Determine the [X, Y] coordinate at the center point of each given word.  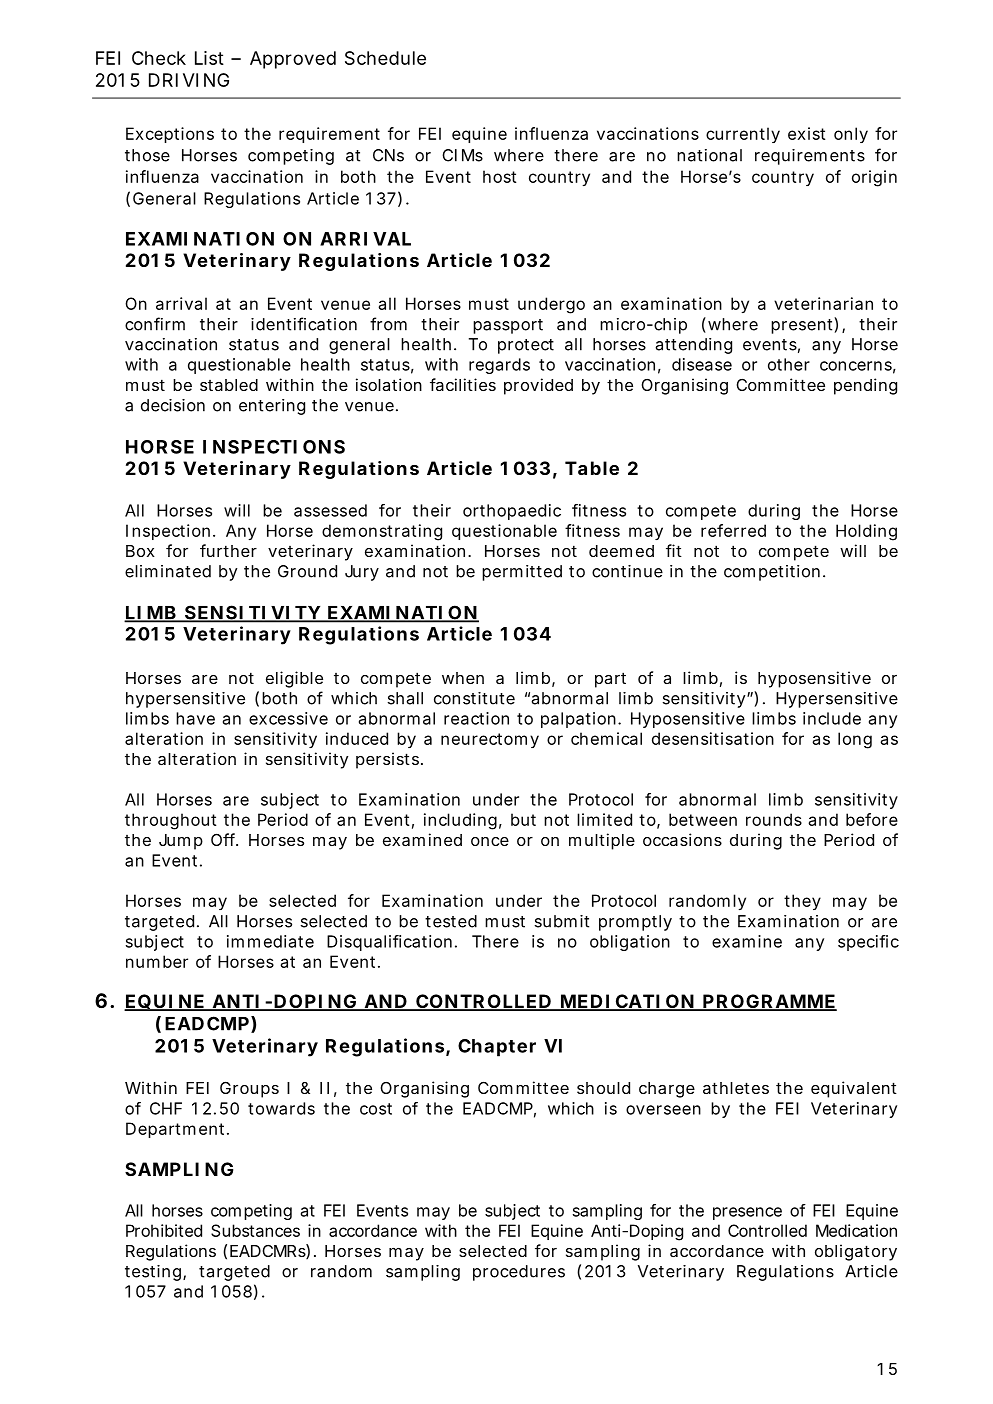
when [463, 678]
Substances [255, 1230]
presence [747, 1213]
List [209, 58]
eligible [294, 679]
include [832, 718]
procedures [519, 1273]
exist [806, 133]
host [499, 176]
